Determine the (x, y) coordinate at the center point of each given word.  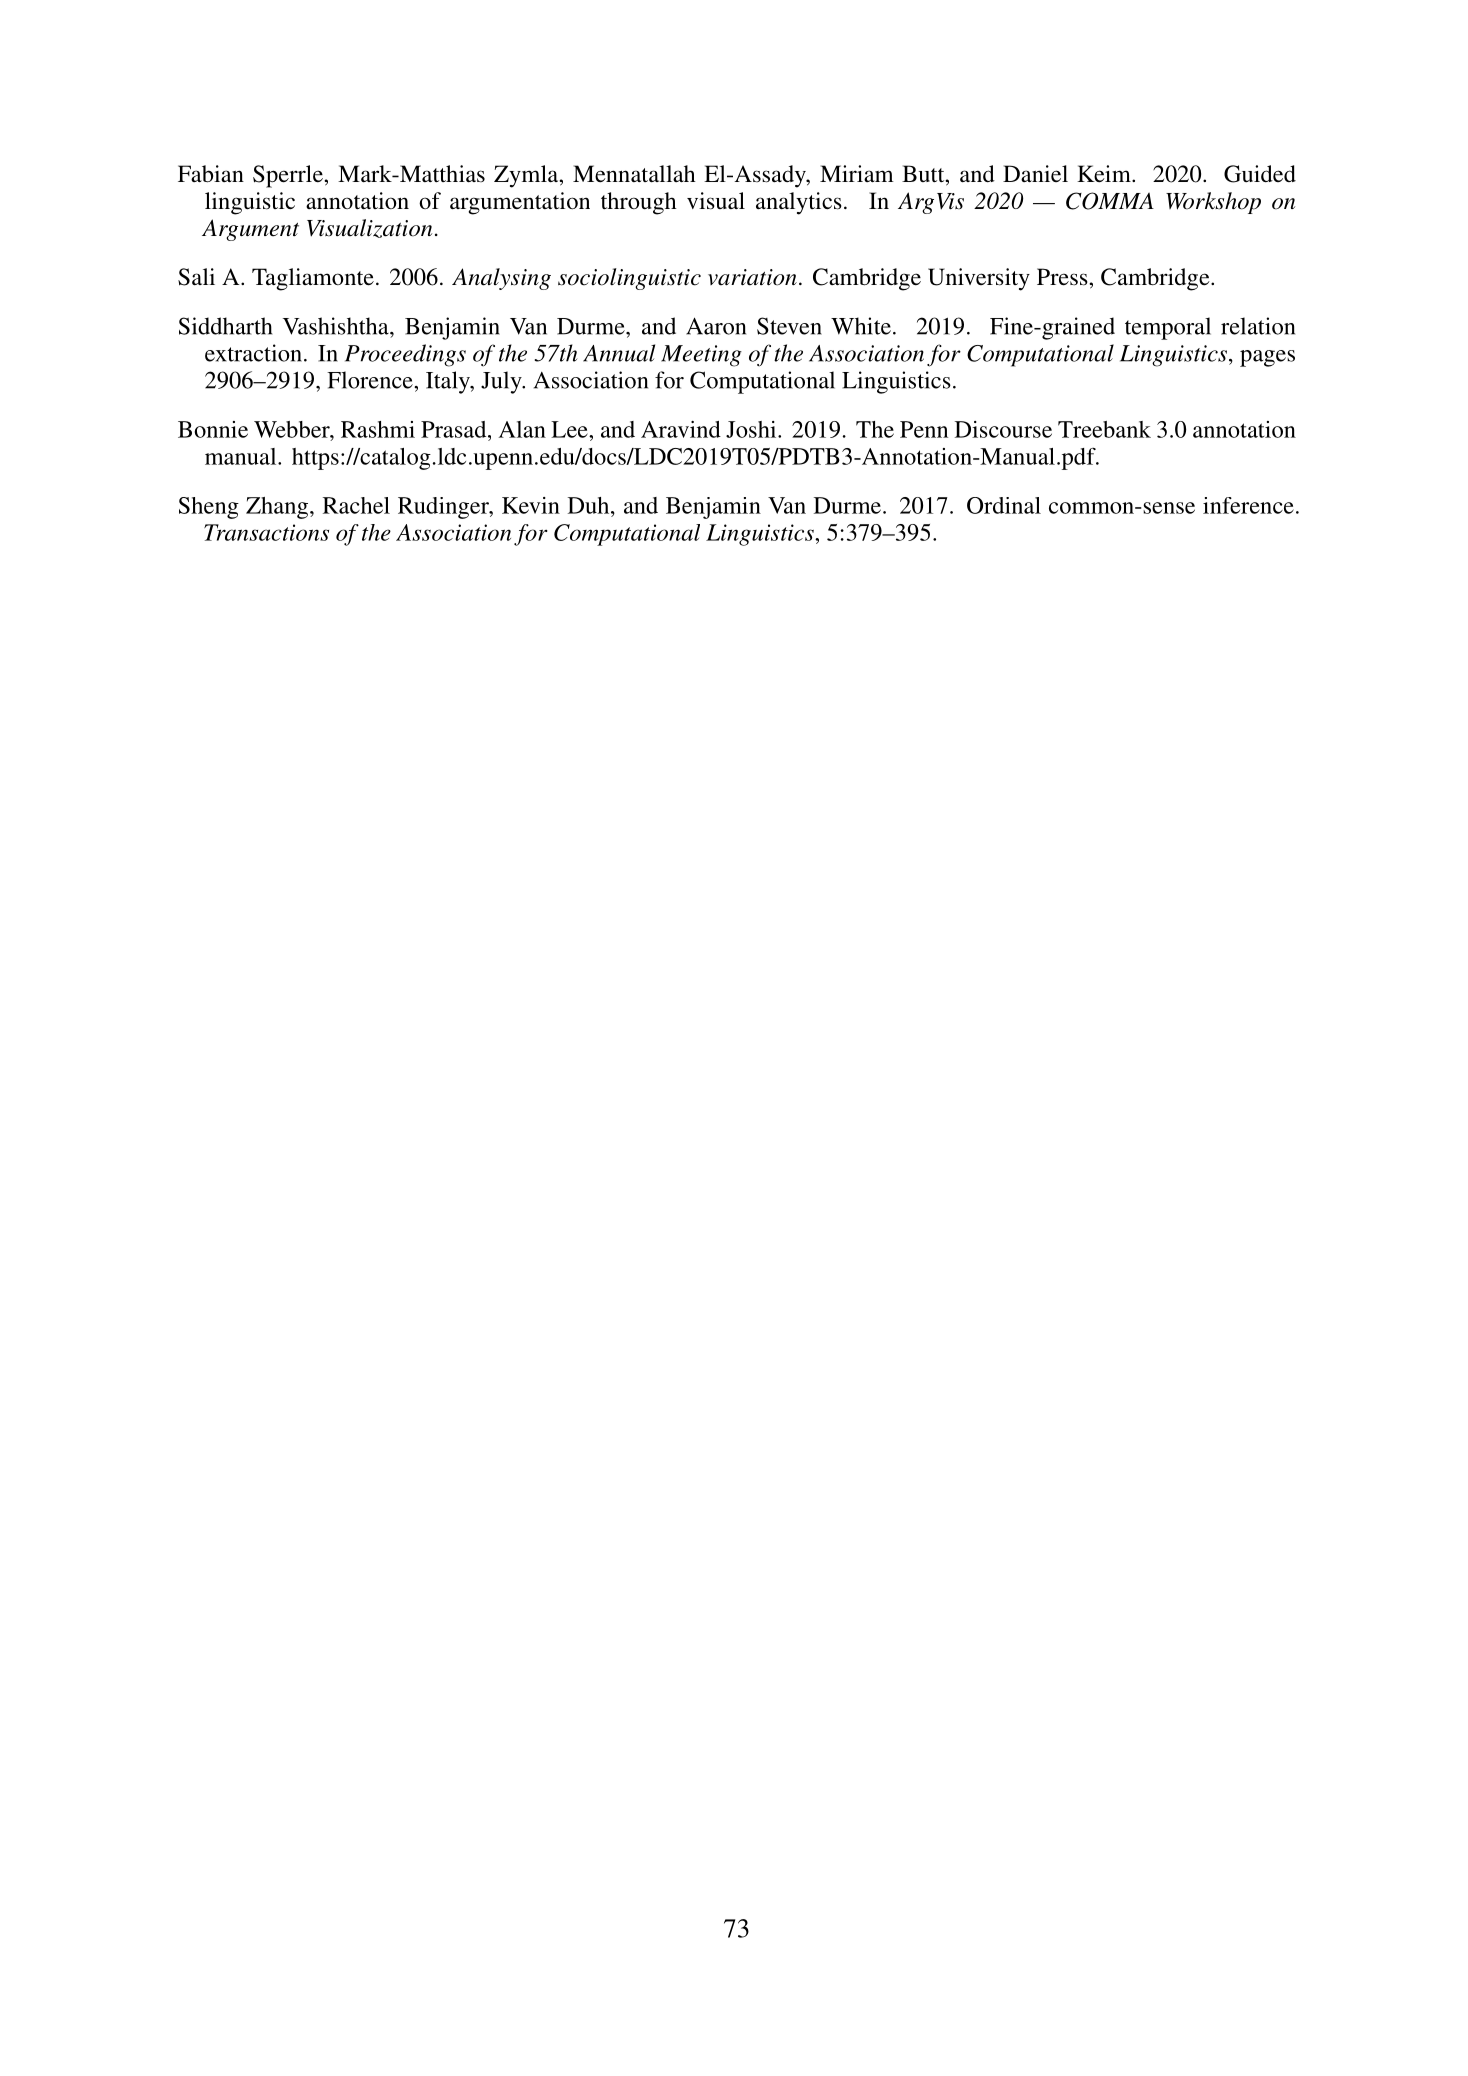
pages (1267, 358)
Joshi (752, 429)
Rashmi (378, 429)
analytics (799, 203)
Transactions (266, 532)
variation (752, 277)
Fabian (211, 174)
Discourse (1003, 429)
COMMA (1110, 201)
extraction (253, 353)
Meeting (701, 356)
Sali (196, 277)
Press (1063, 277)
